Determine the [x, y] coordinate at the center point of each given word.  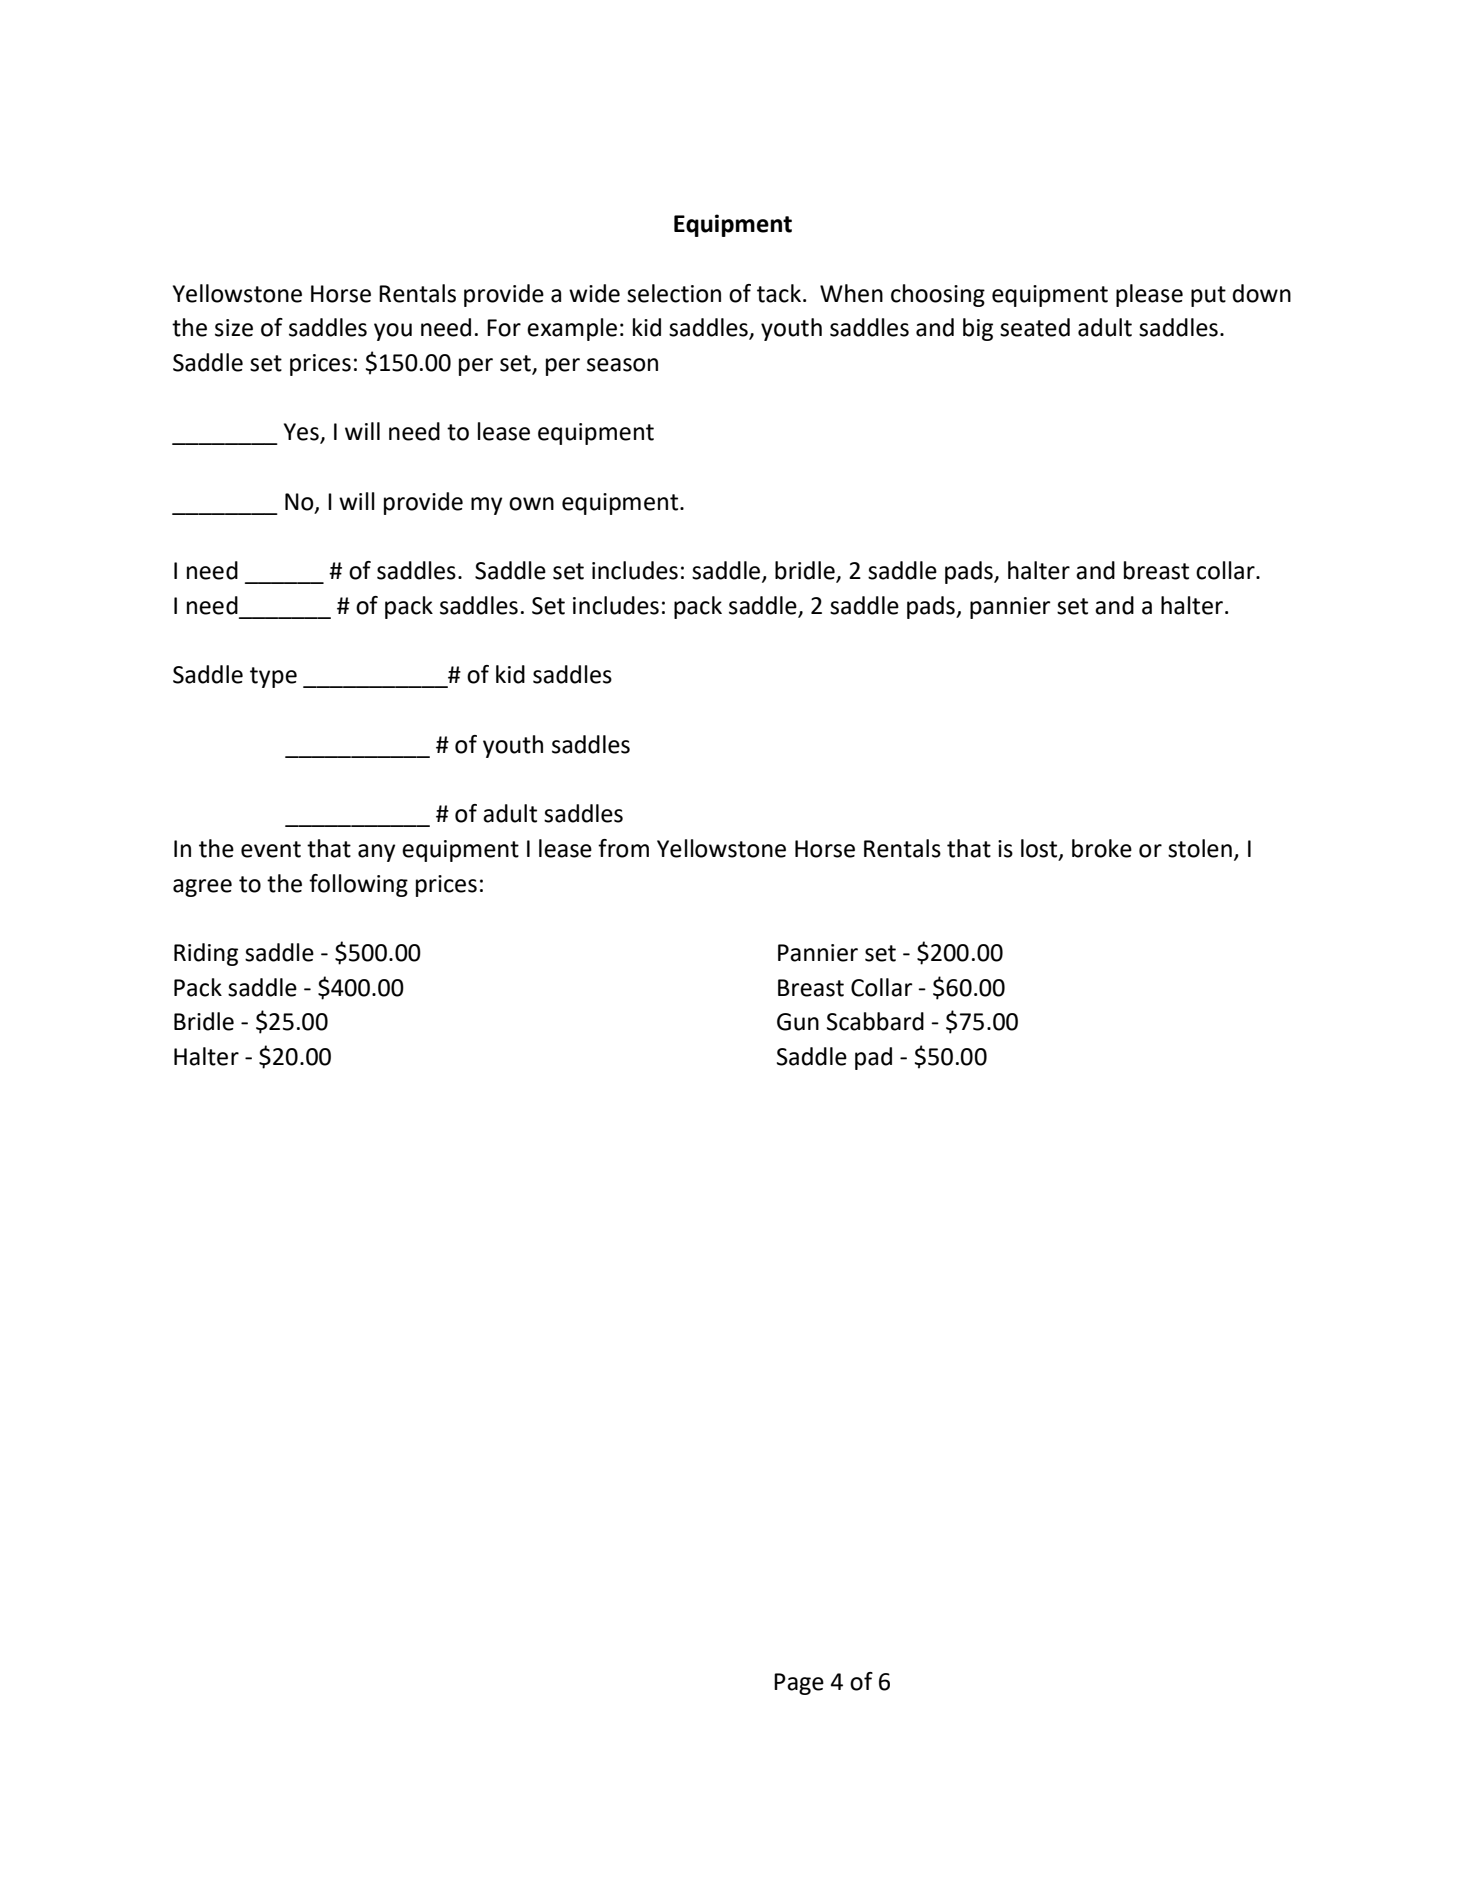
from [623, 848]
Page [799, 1684]
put [1208, 296]
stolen [1200, 848]
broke [1102, 848]
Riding [206, 954]
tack [780, 293]
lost [1040, 849]
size [234, 328]
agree [202, 888]
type [273, 677]
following [358, 885]
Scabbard [875, 1021]
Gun [798, 1022]
